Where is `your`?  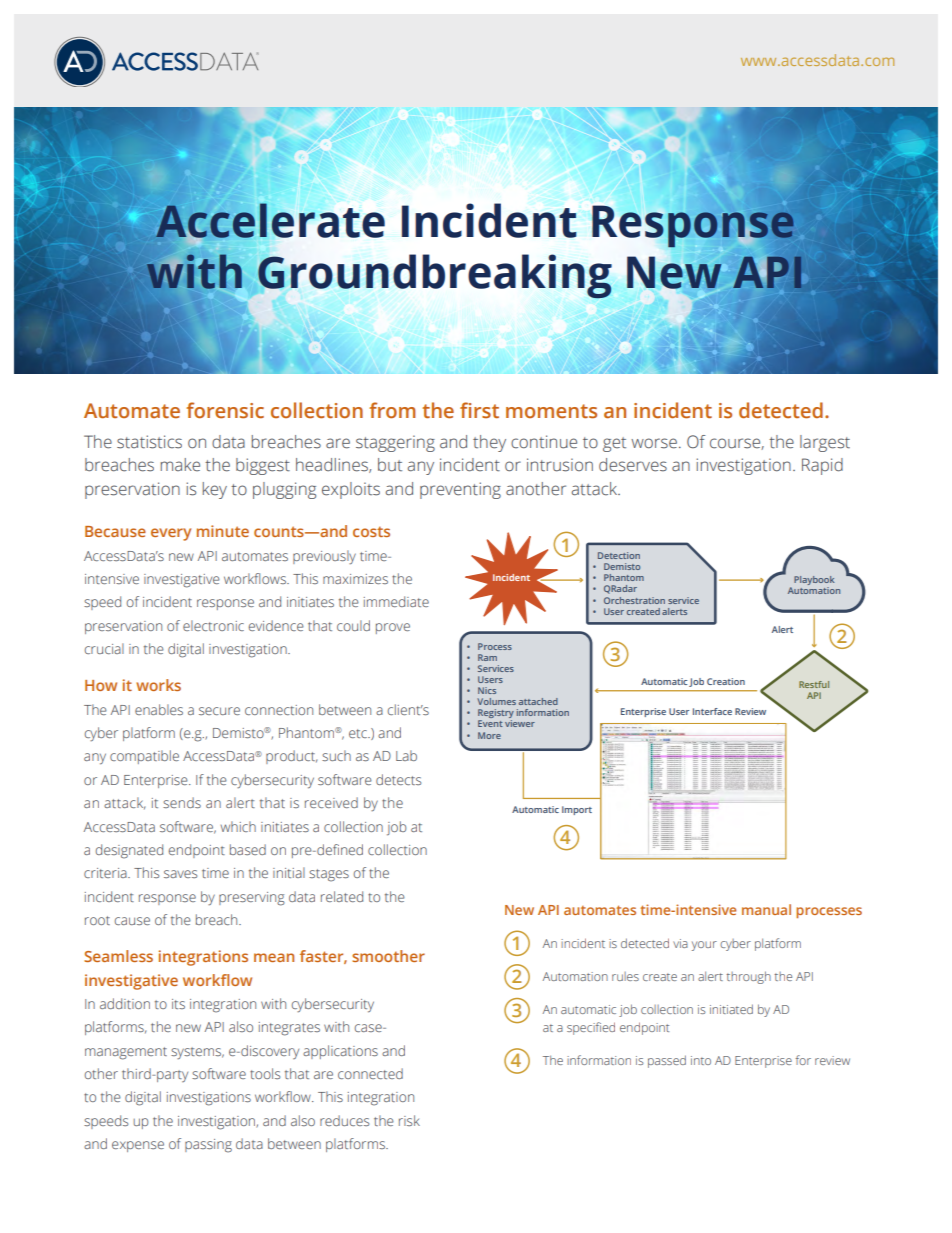 your is located at coordinates (704, 946).
